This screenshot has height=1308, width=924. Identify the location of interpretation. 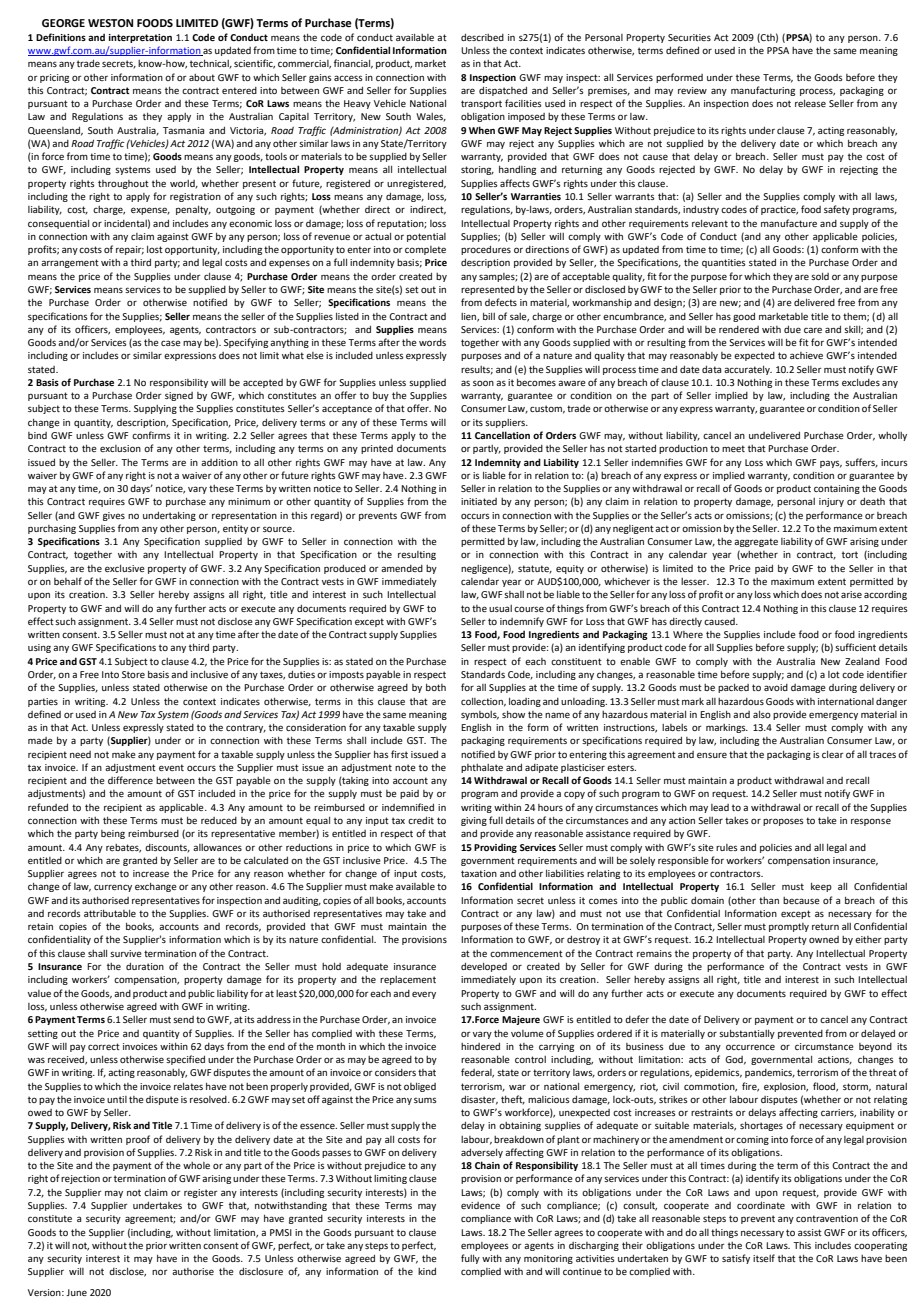
(140, 38).
